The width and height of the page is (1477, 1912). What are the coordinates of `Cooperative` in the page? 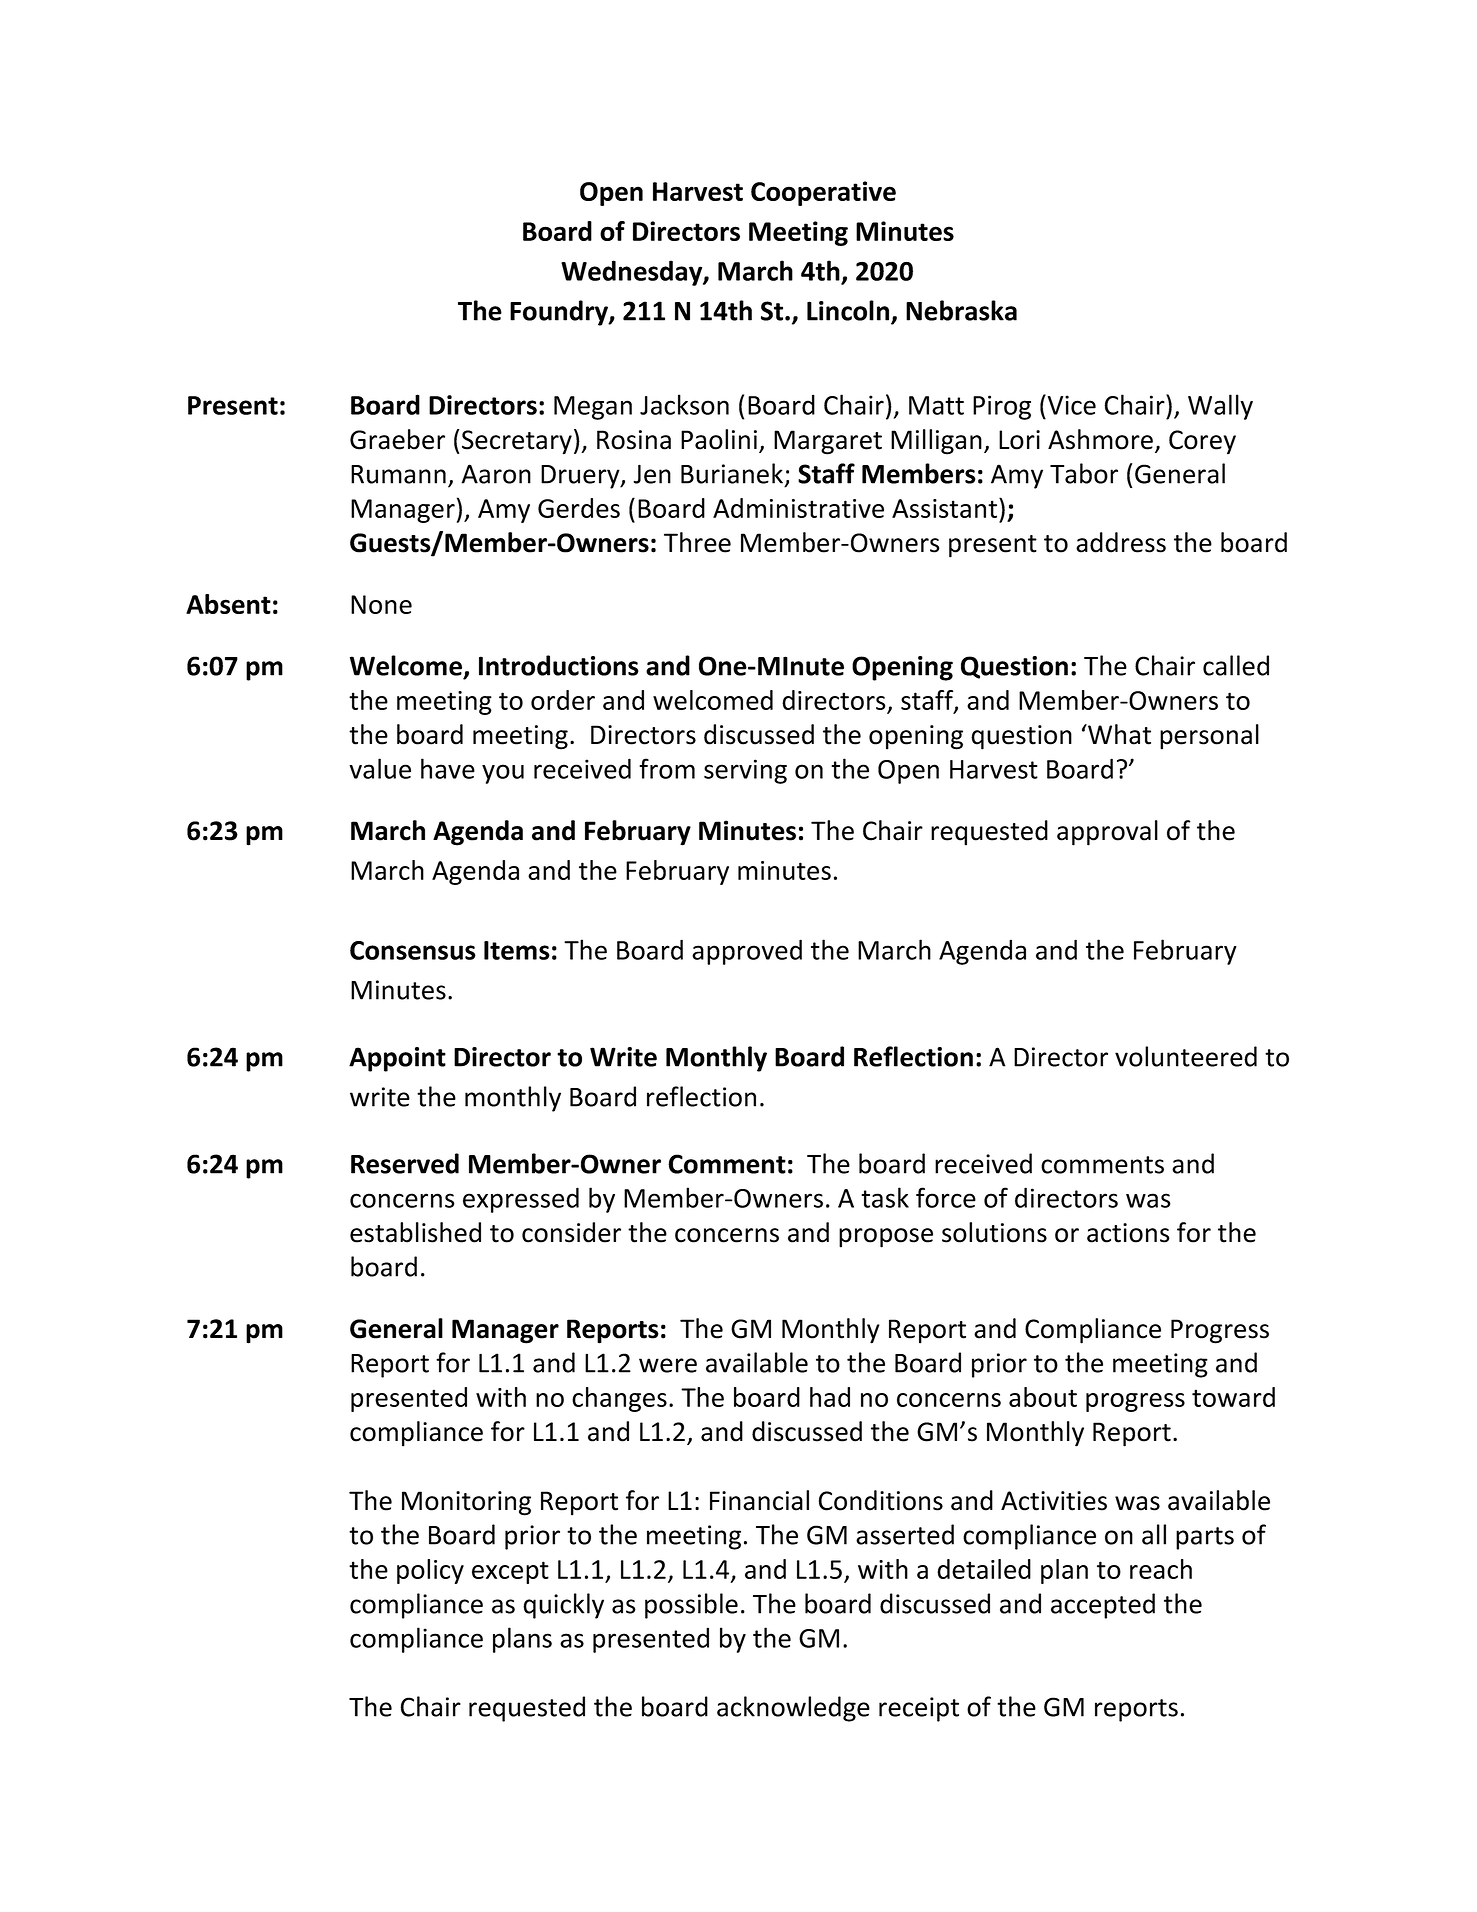 It's located at (823, 193).
